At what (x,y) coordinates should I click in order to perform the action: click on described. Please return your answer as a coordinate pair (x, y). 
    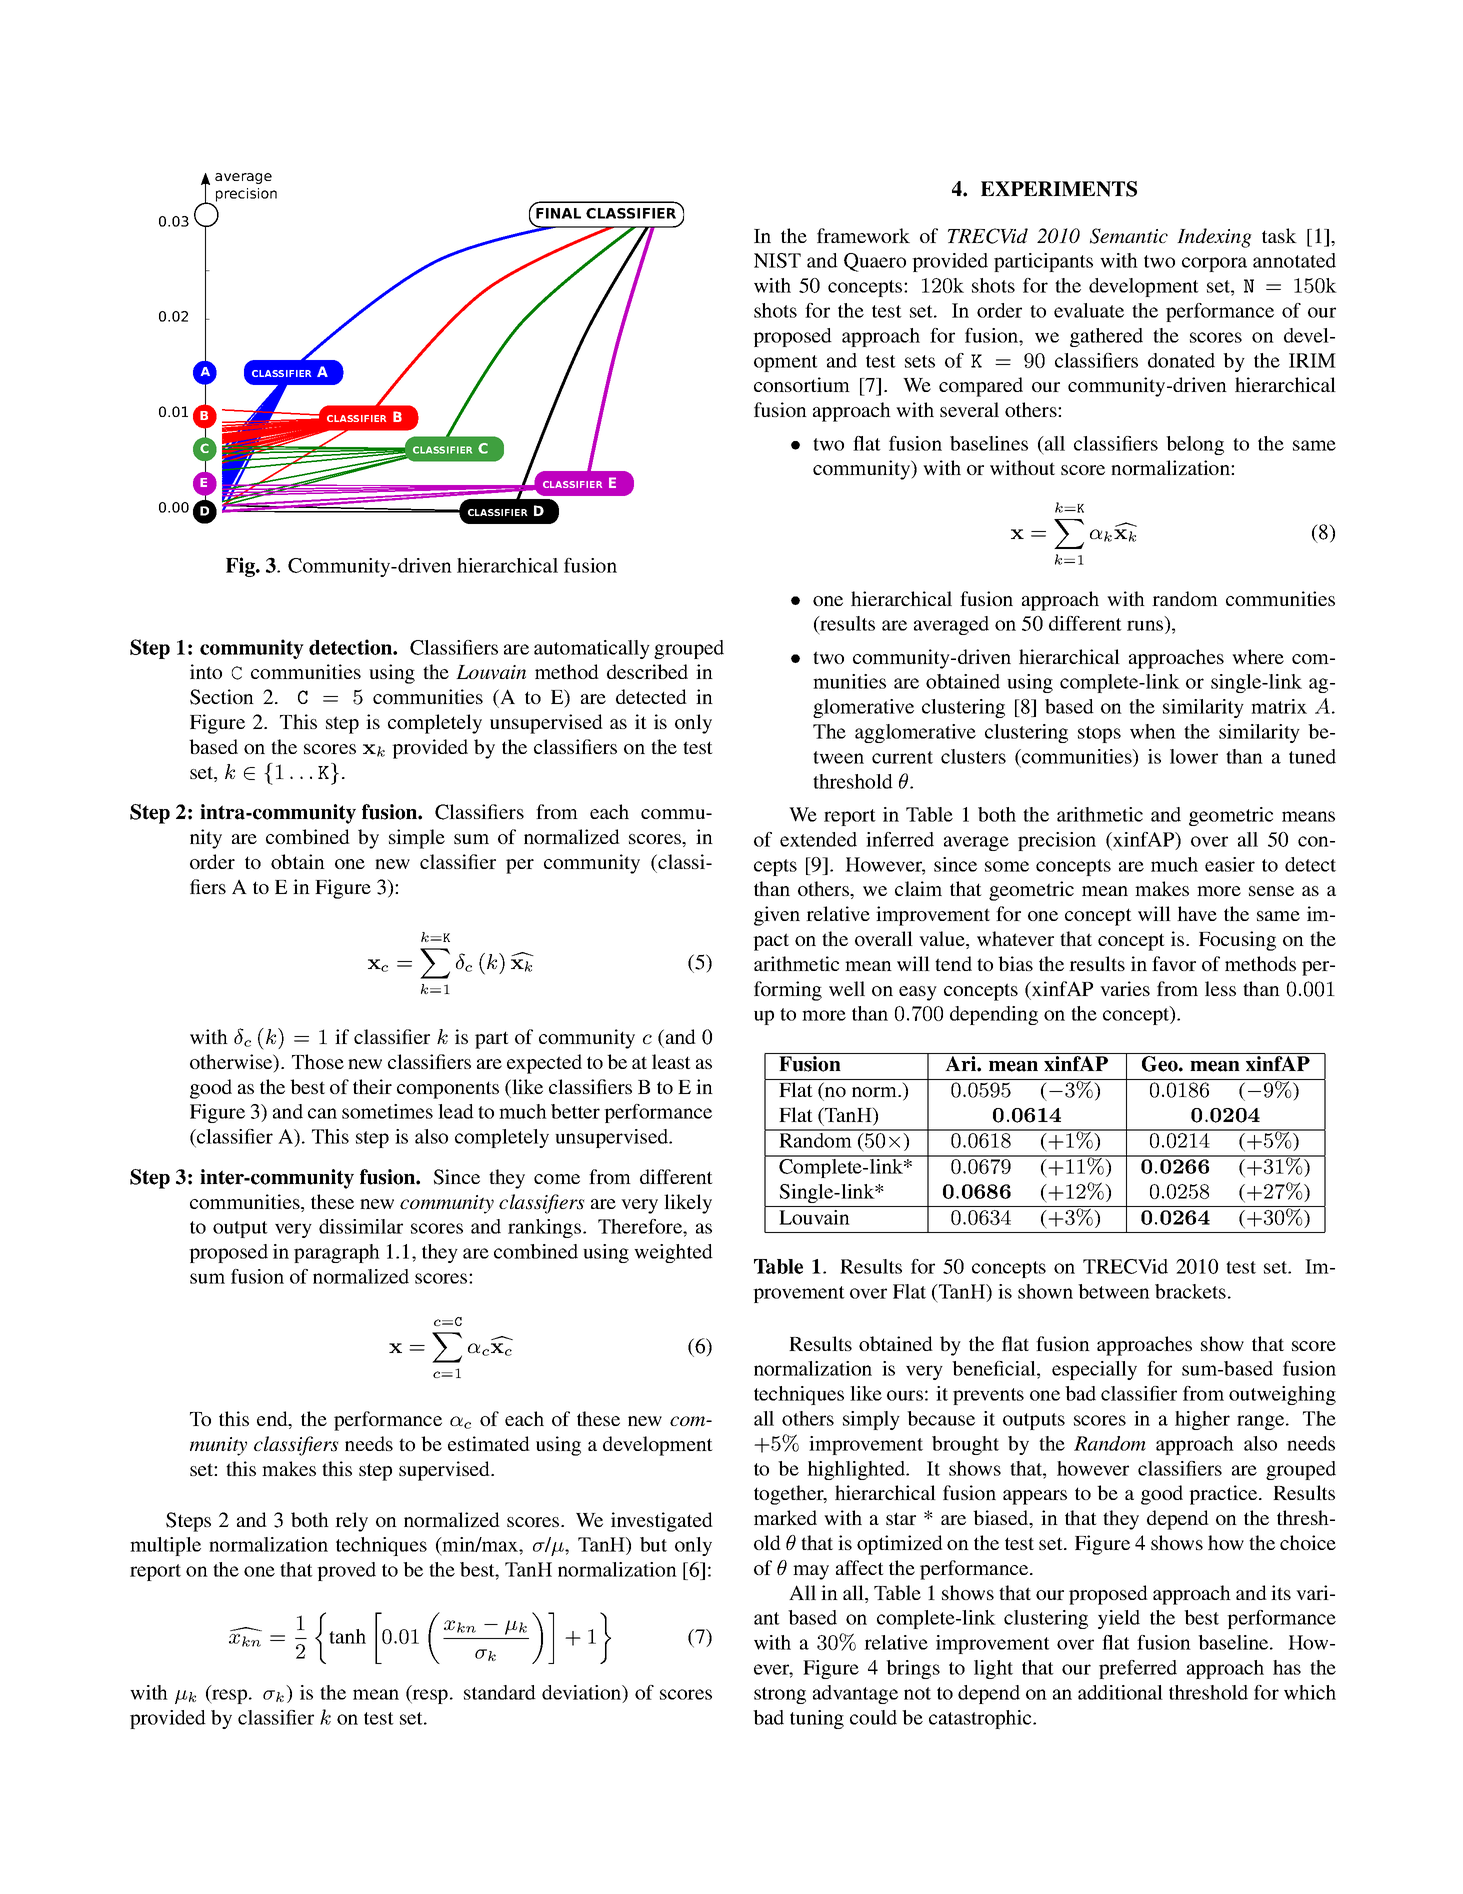
    Looking at the image, I should click on (647, 671).
